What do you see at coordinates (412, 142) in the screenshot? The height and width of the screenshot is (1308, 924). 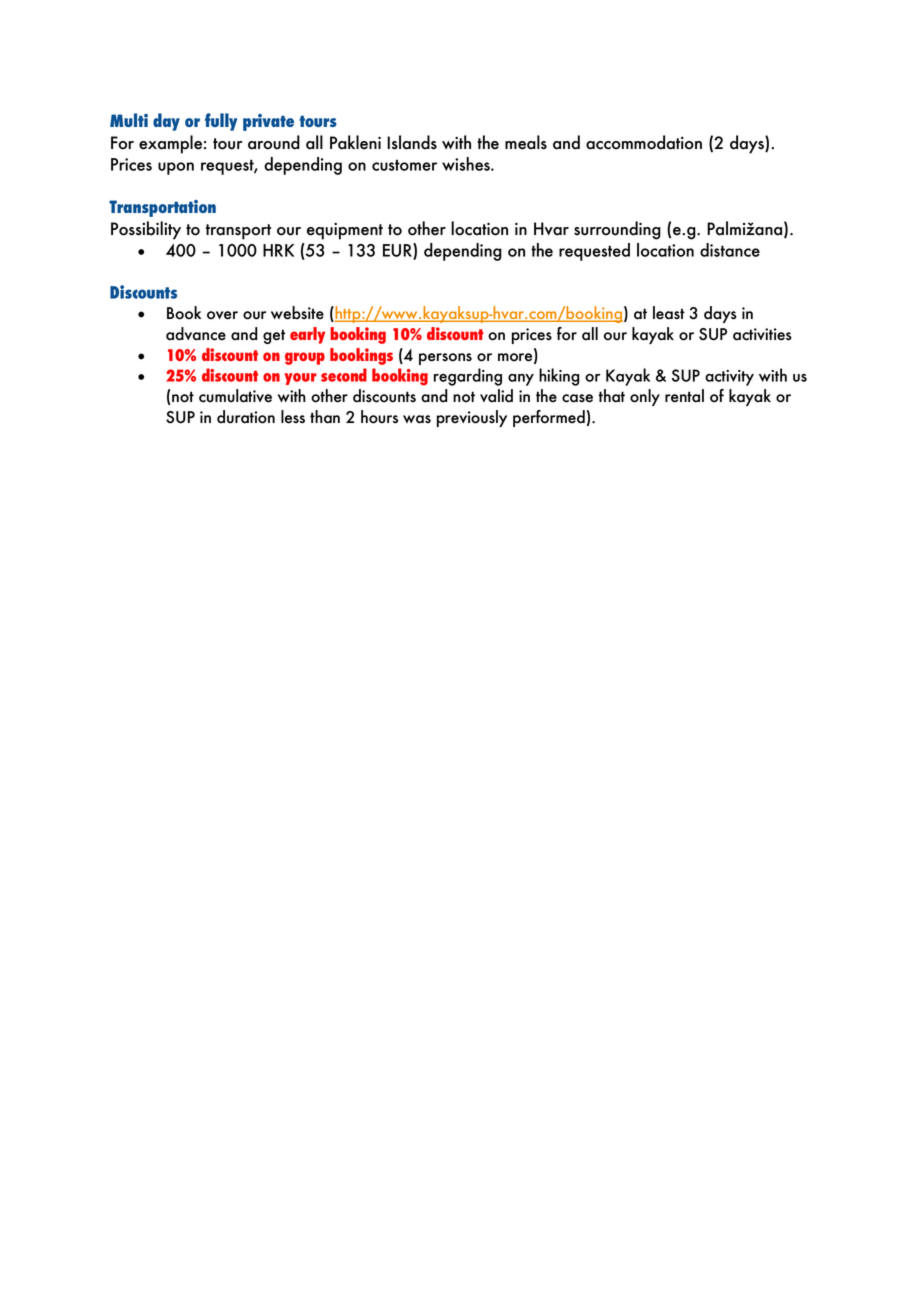 I see `Islands` at bounding box center [412, 142].
